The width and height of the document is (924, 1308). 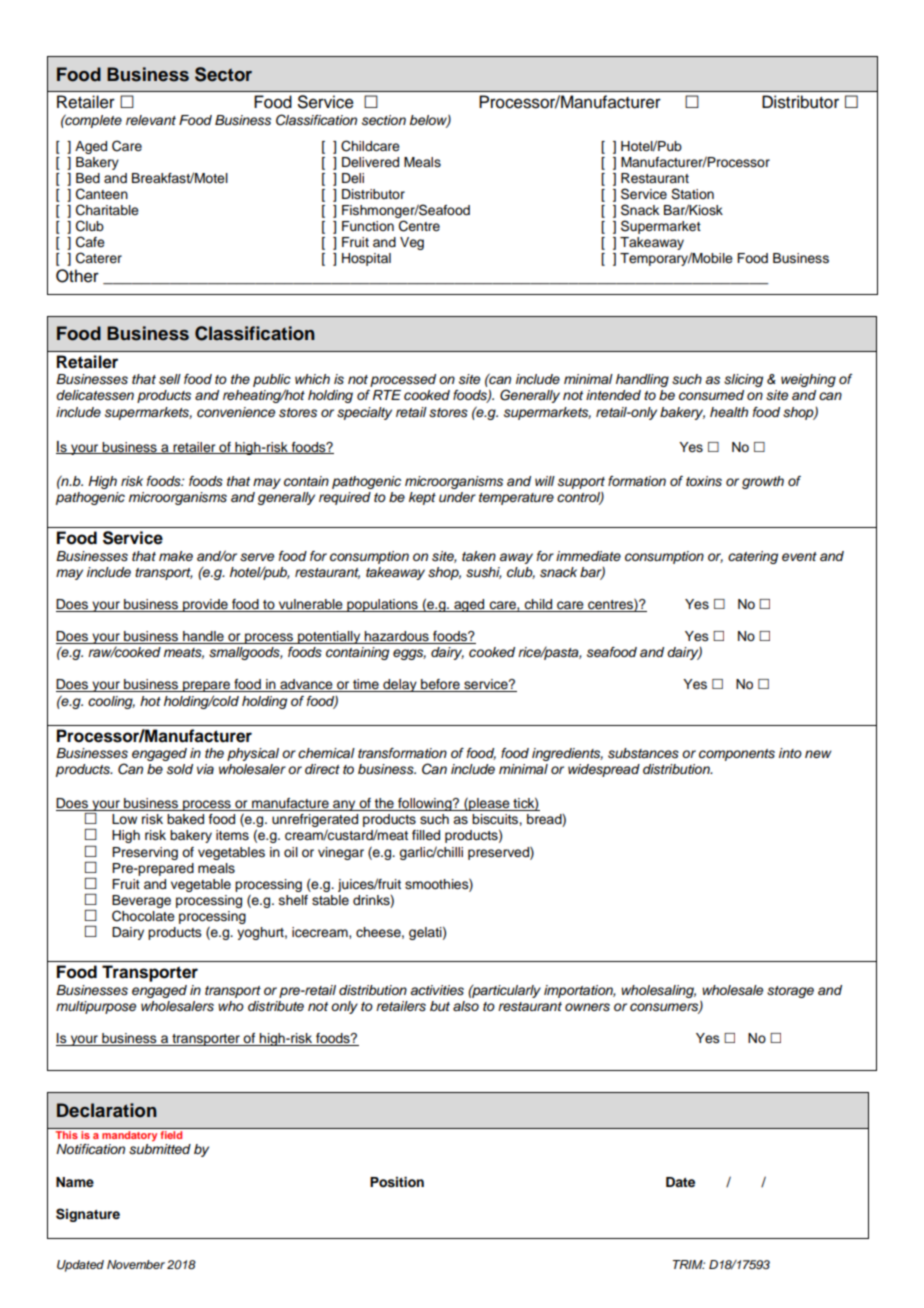 What do you see at coordinates (440, 685) in the document?
I see `before` at bounding box center [440, 685].
